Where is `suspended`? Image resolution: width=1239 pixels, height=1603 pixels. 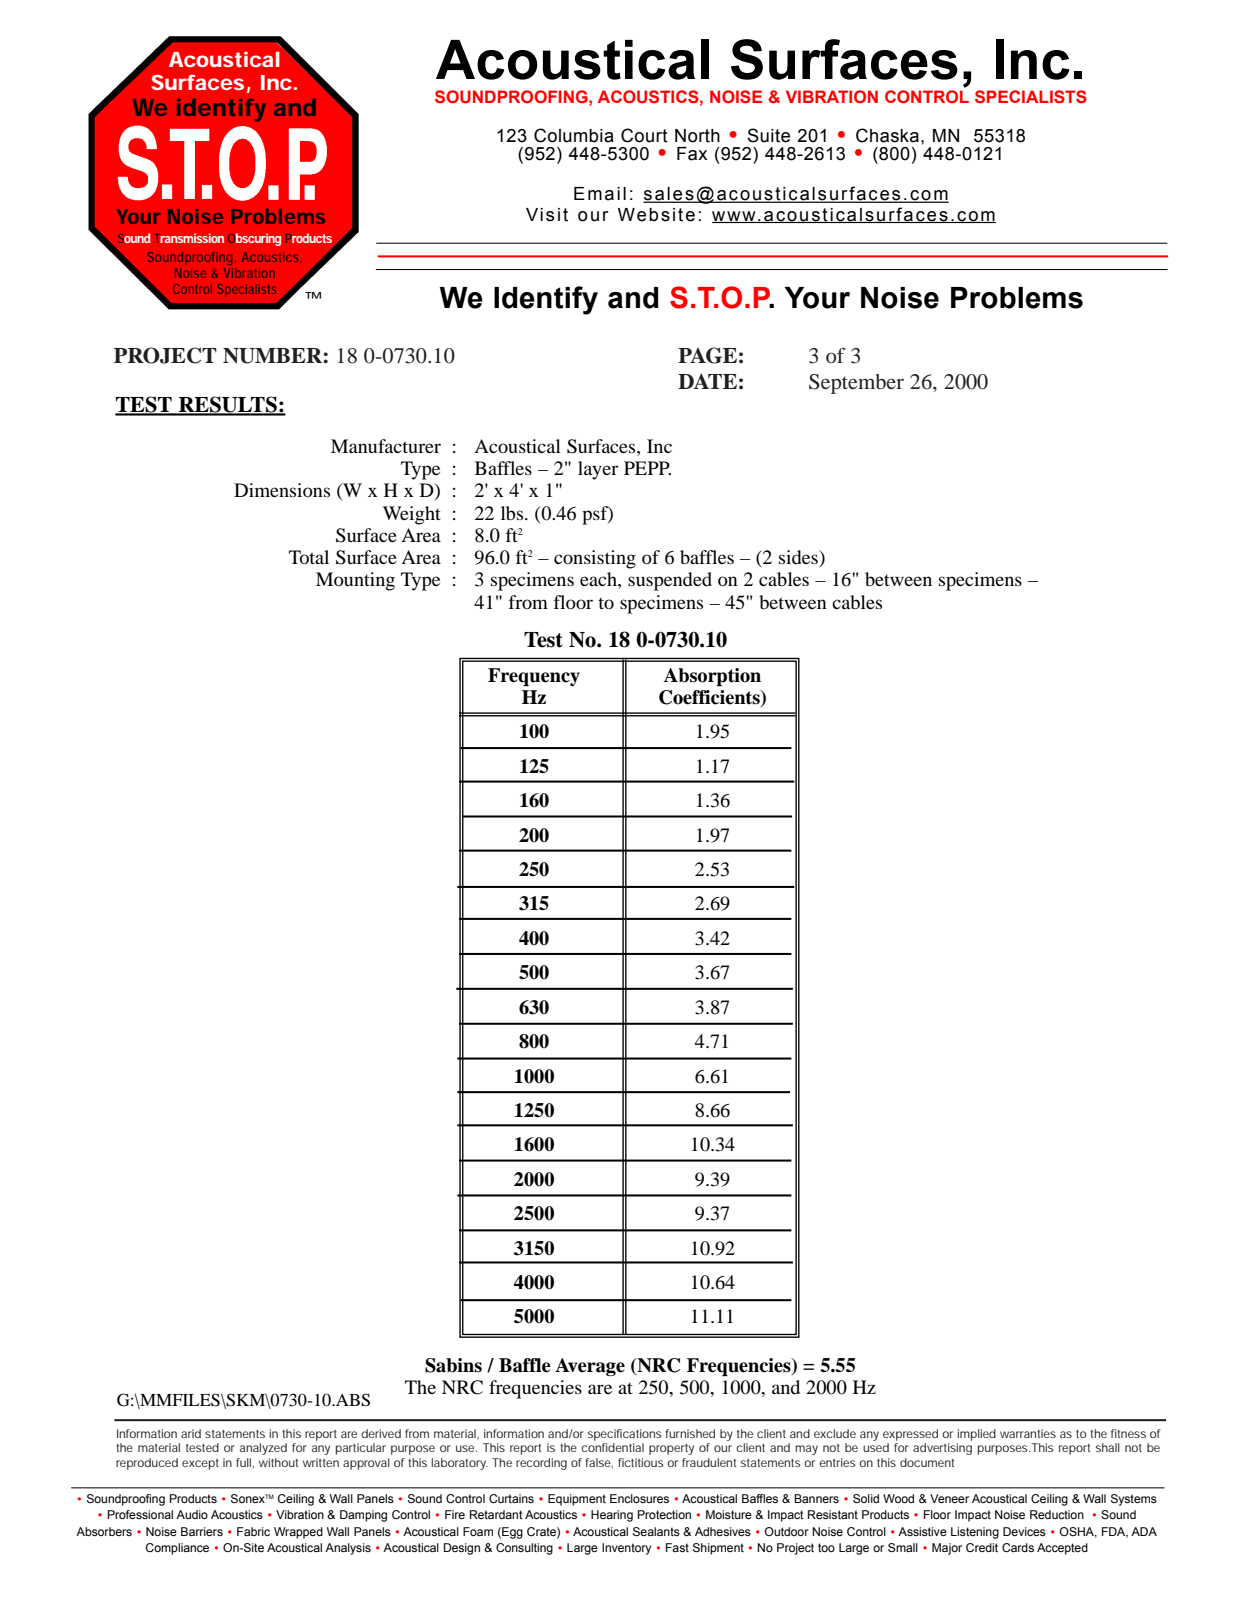
suspended is located at coordinates (670, 581).
